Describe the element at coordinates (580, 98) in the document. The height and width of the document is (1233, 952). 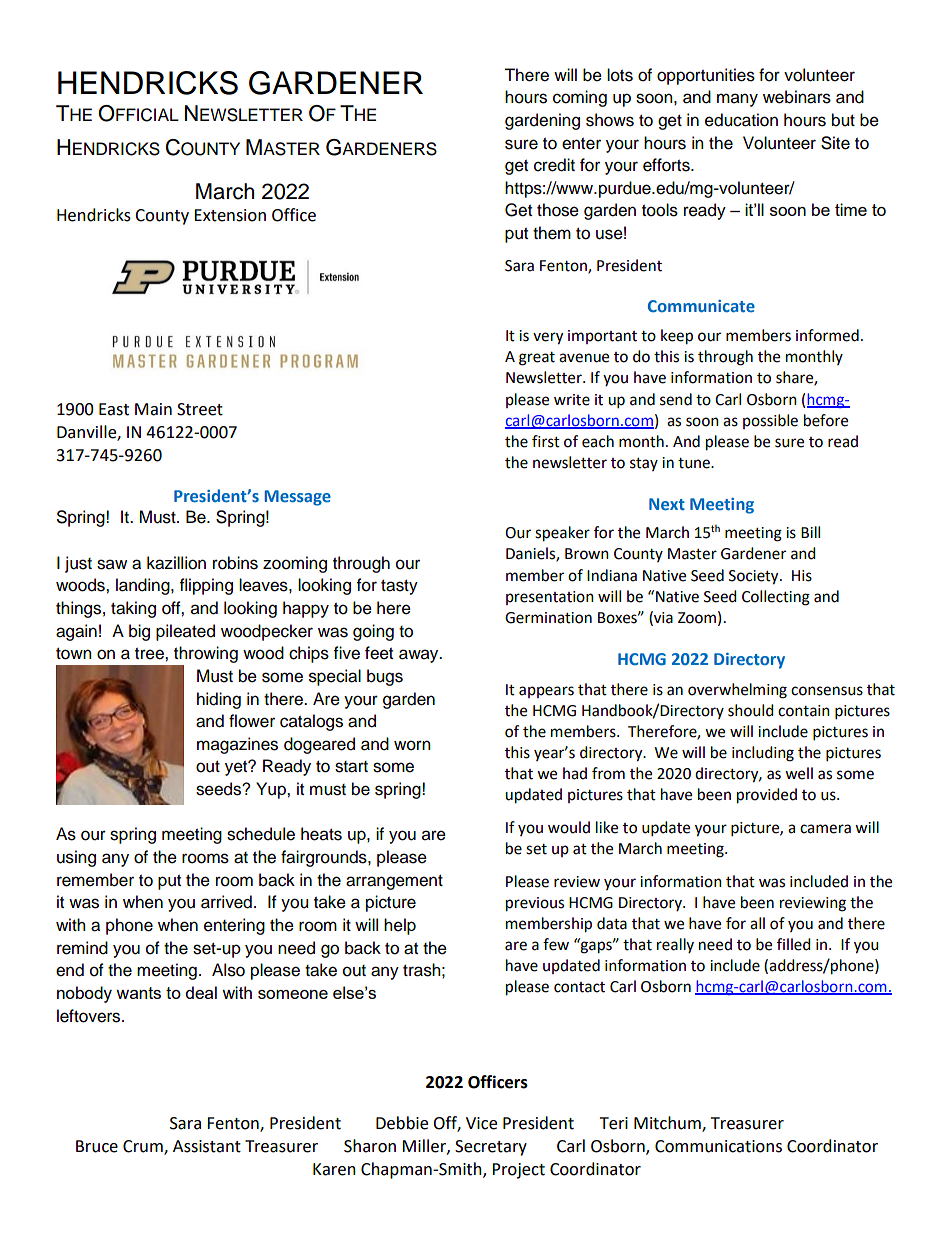
I see `coming` at that location.
